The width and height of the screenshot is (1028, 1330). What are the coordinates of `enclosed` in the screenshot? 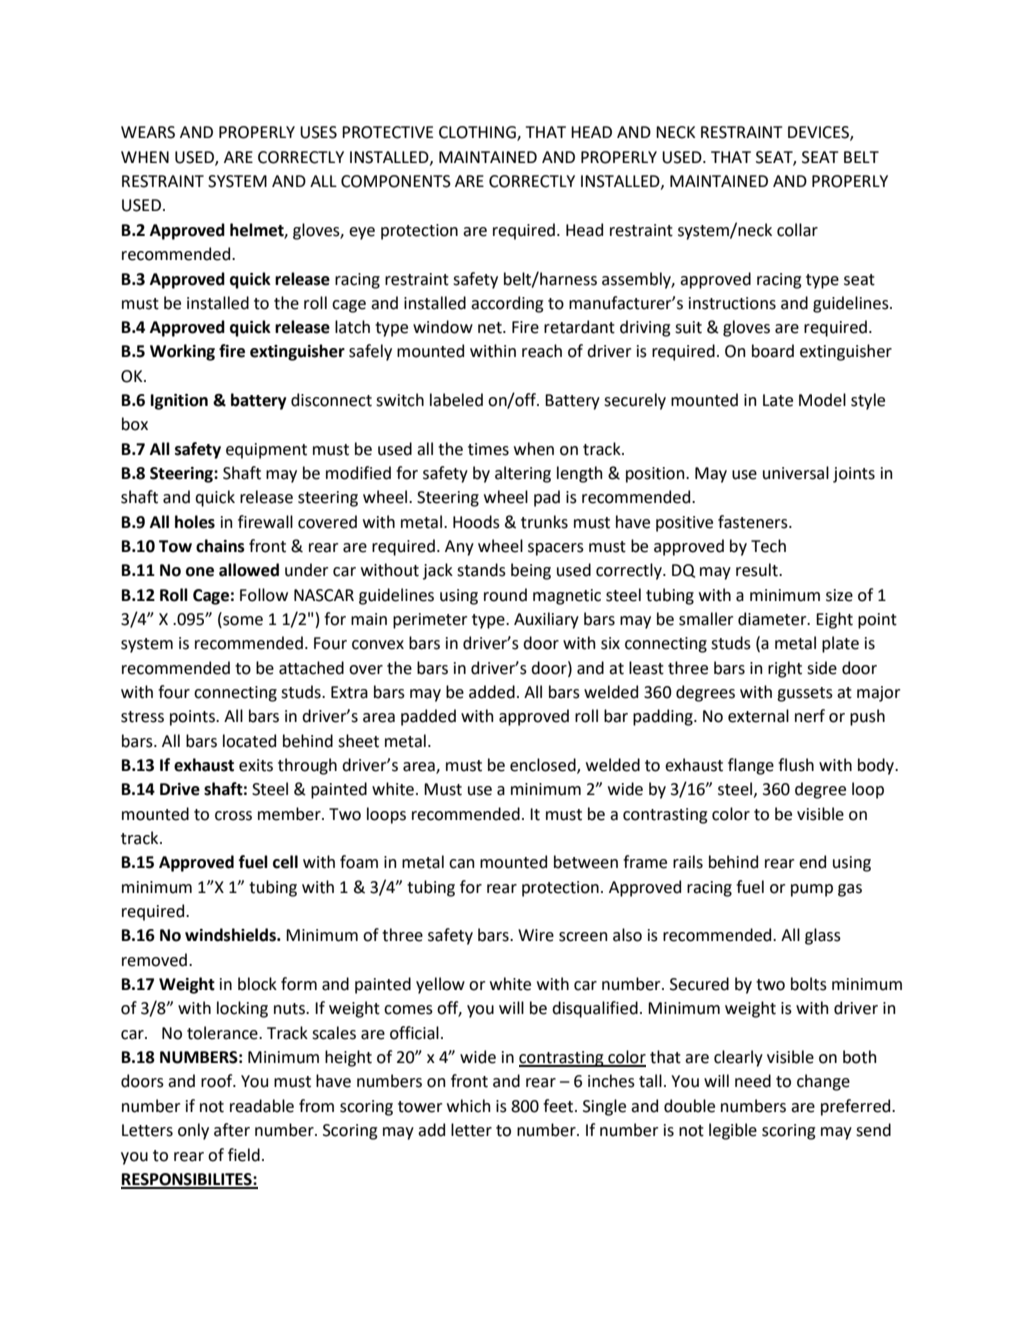 It's located at (544, 766).
